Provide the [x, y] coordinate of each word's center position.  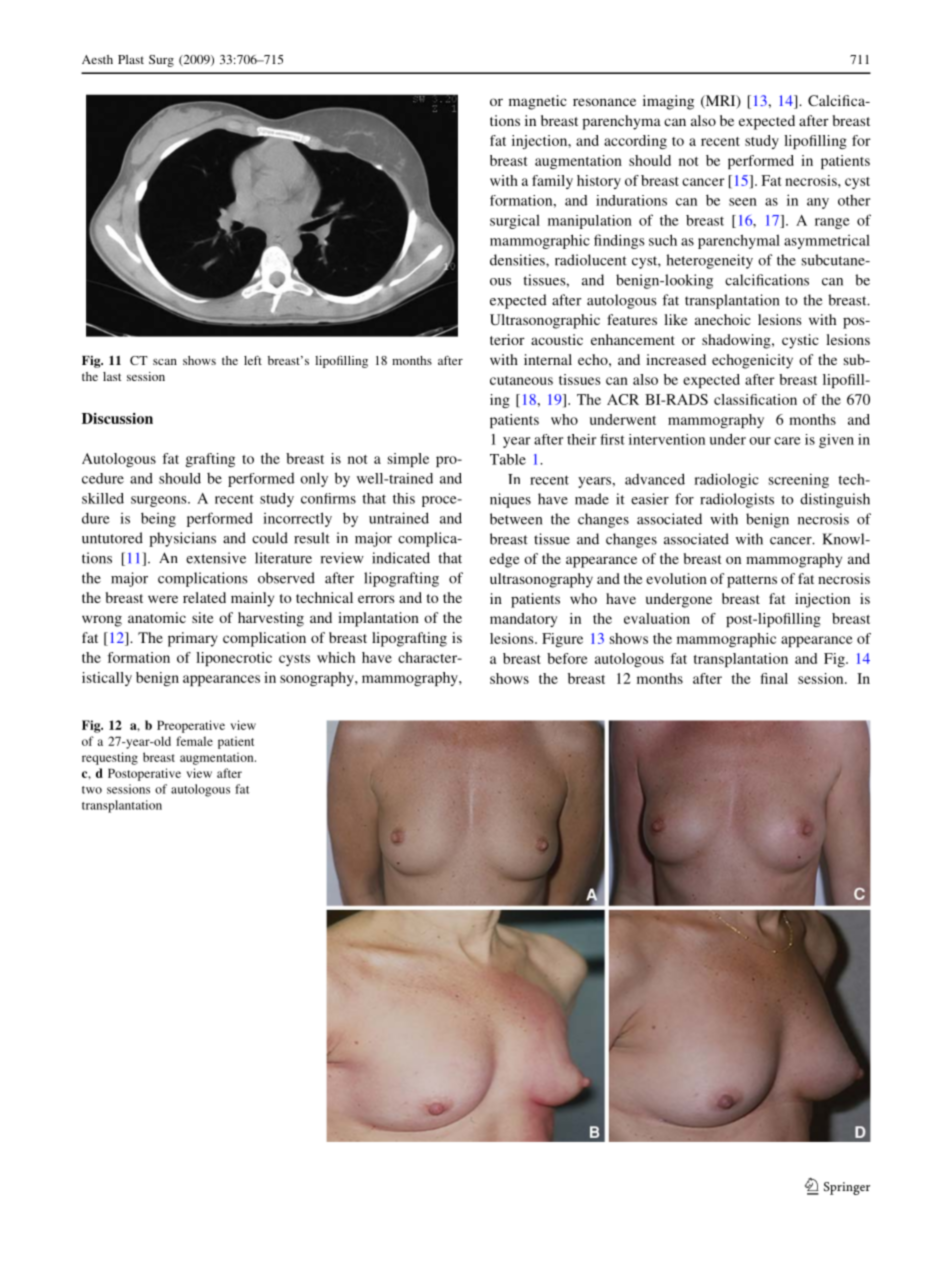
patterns [752, 581]
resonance [604, 102]
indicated [401, 558]
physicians [182, 539]
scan [165, 362]
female [194, 741]
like [676, 319]
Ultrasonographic [545, 321]
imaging [668, 102]
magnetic [538, 102]
